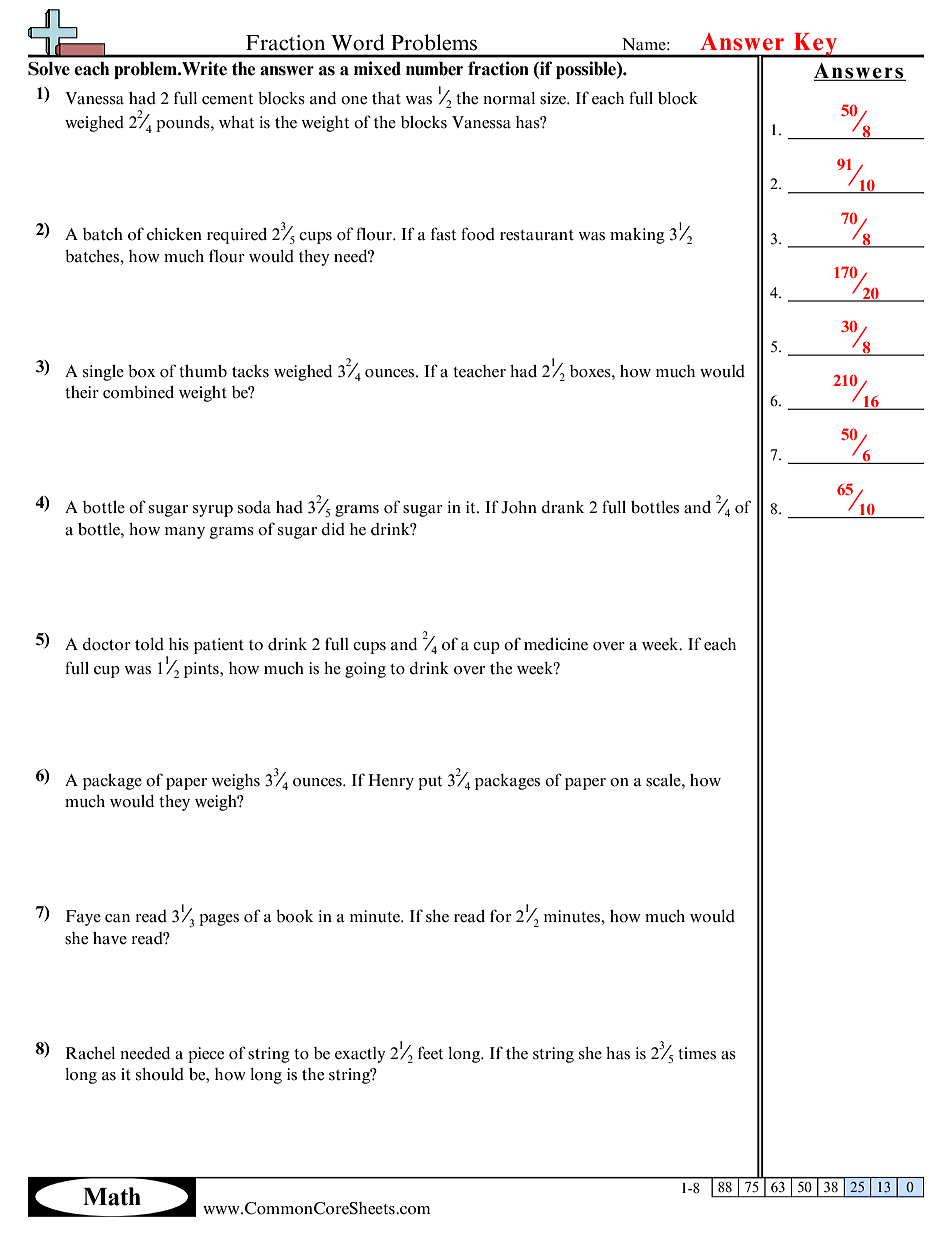 Image resolution: width=952 pixels, height=1233 pixels. I want to click on Math, so click(112, 1196).
